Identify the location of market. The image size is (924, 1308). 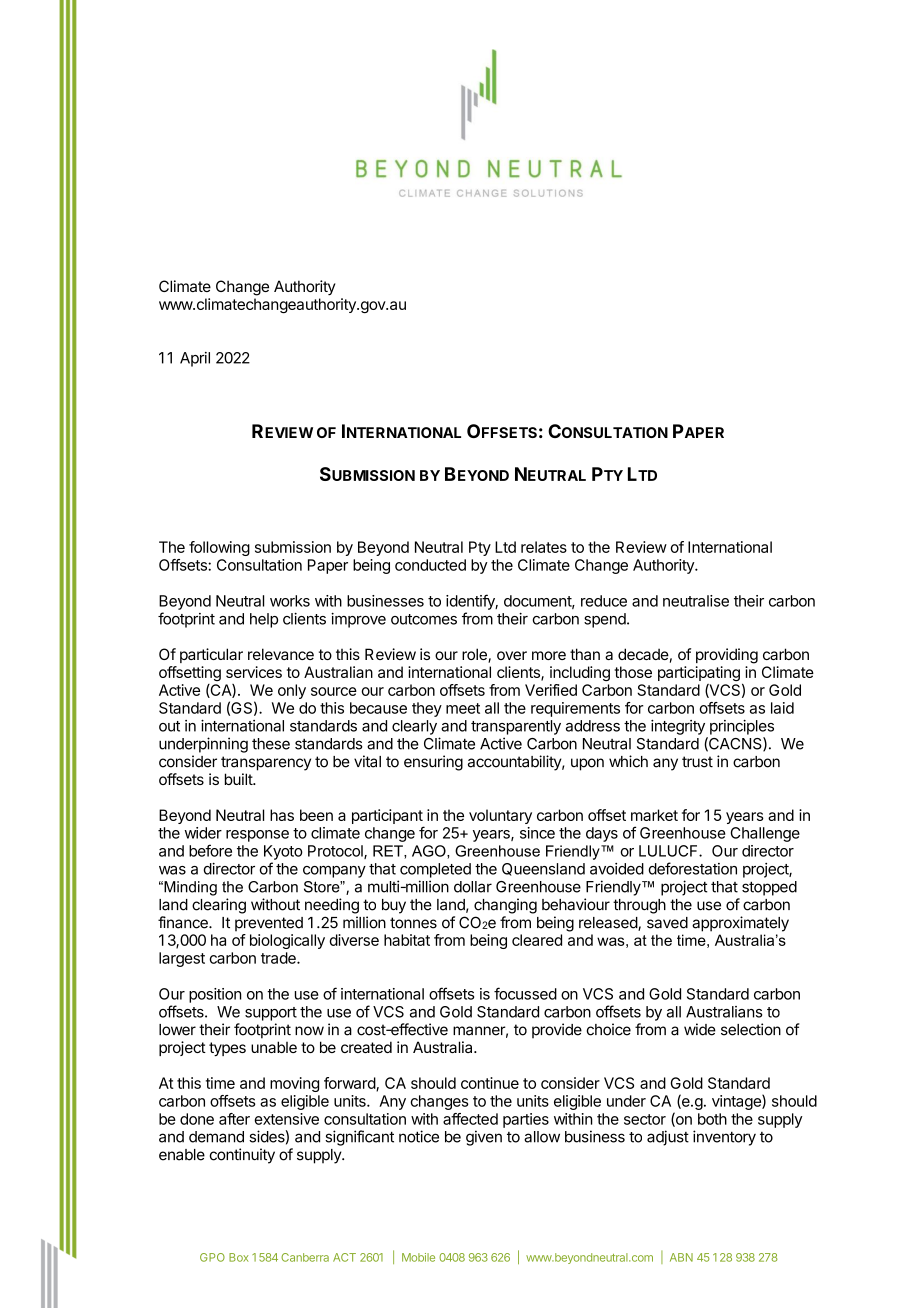
(654, 815).
